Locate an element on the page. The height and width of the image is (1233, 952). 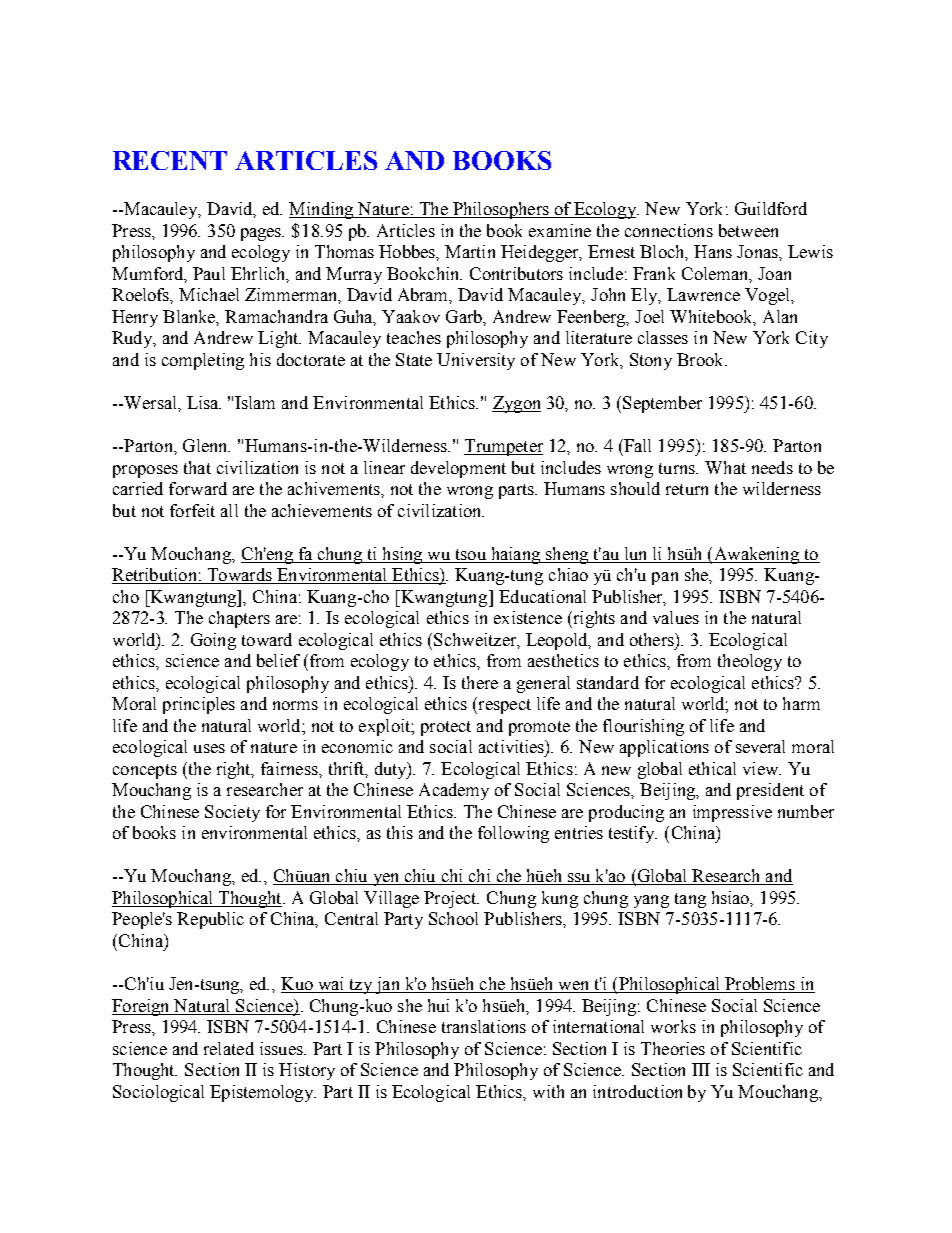
theology is located at coordinates (750, 662).
